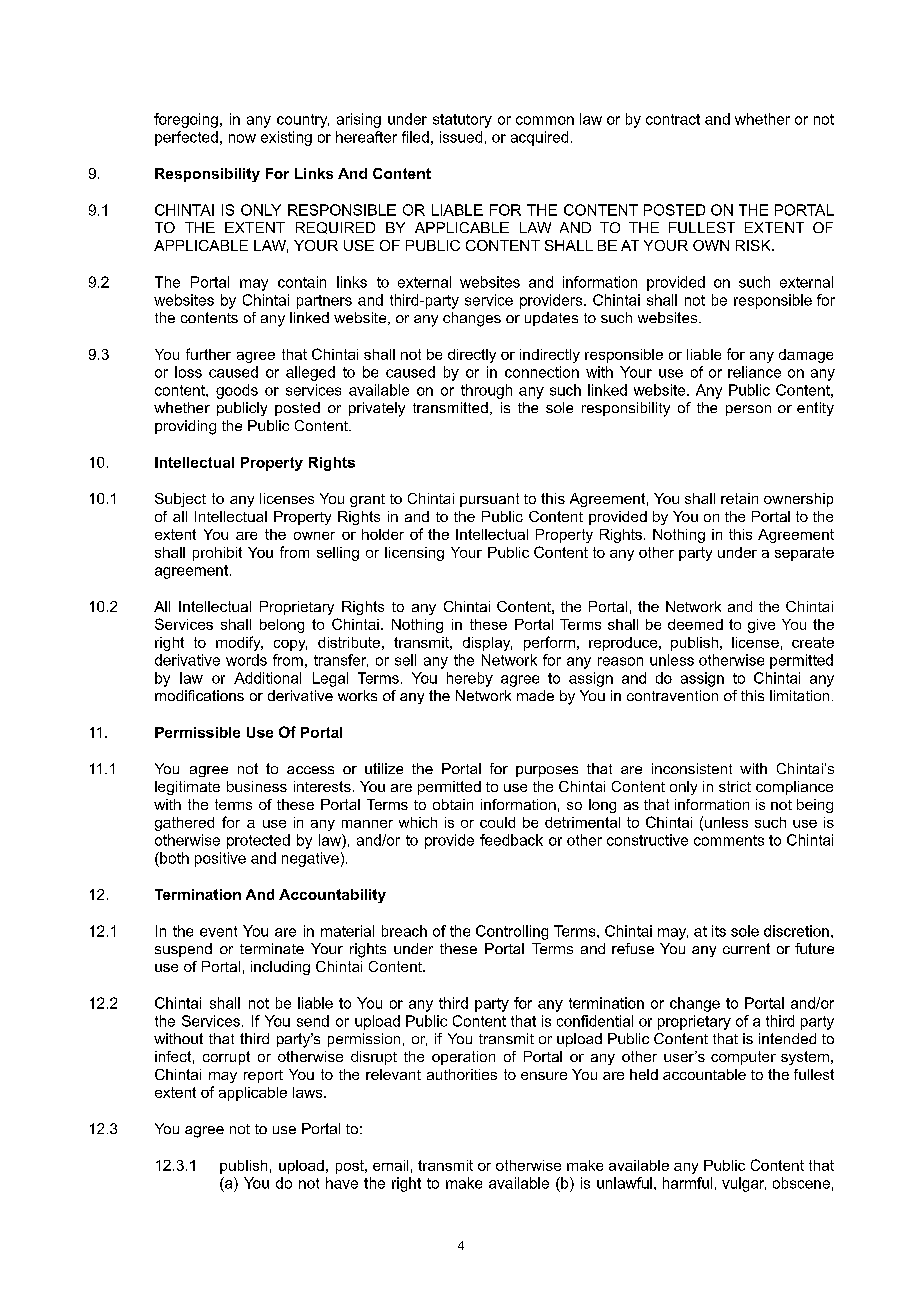 The height and width of the page is (1307, 924). Describe the element at coordinates (263, 1076) in the page. I see `report` at that location.
